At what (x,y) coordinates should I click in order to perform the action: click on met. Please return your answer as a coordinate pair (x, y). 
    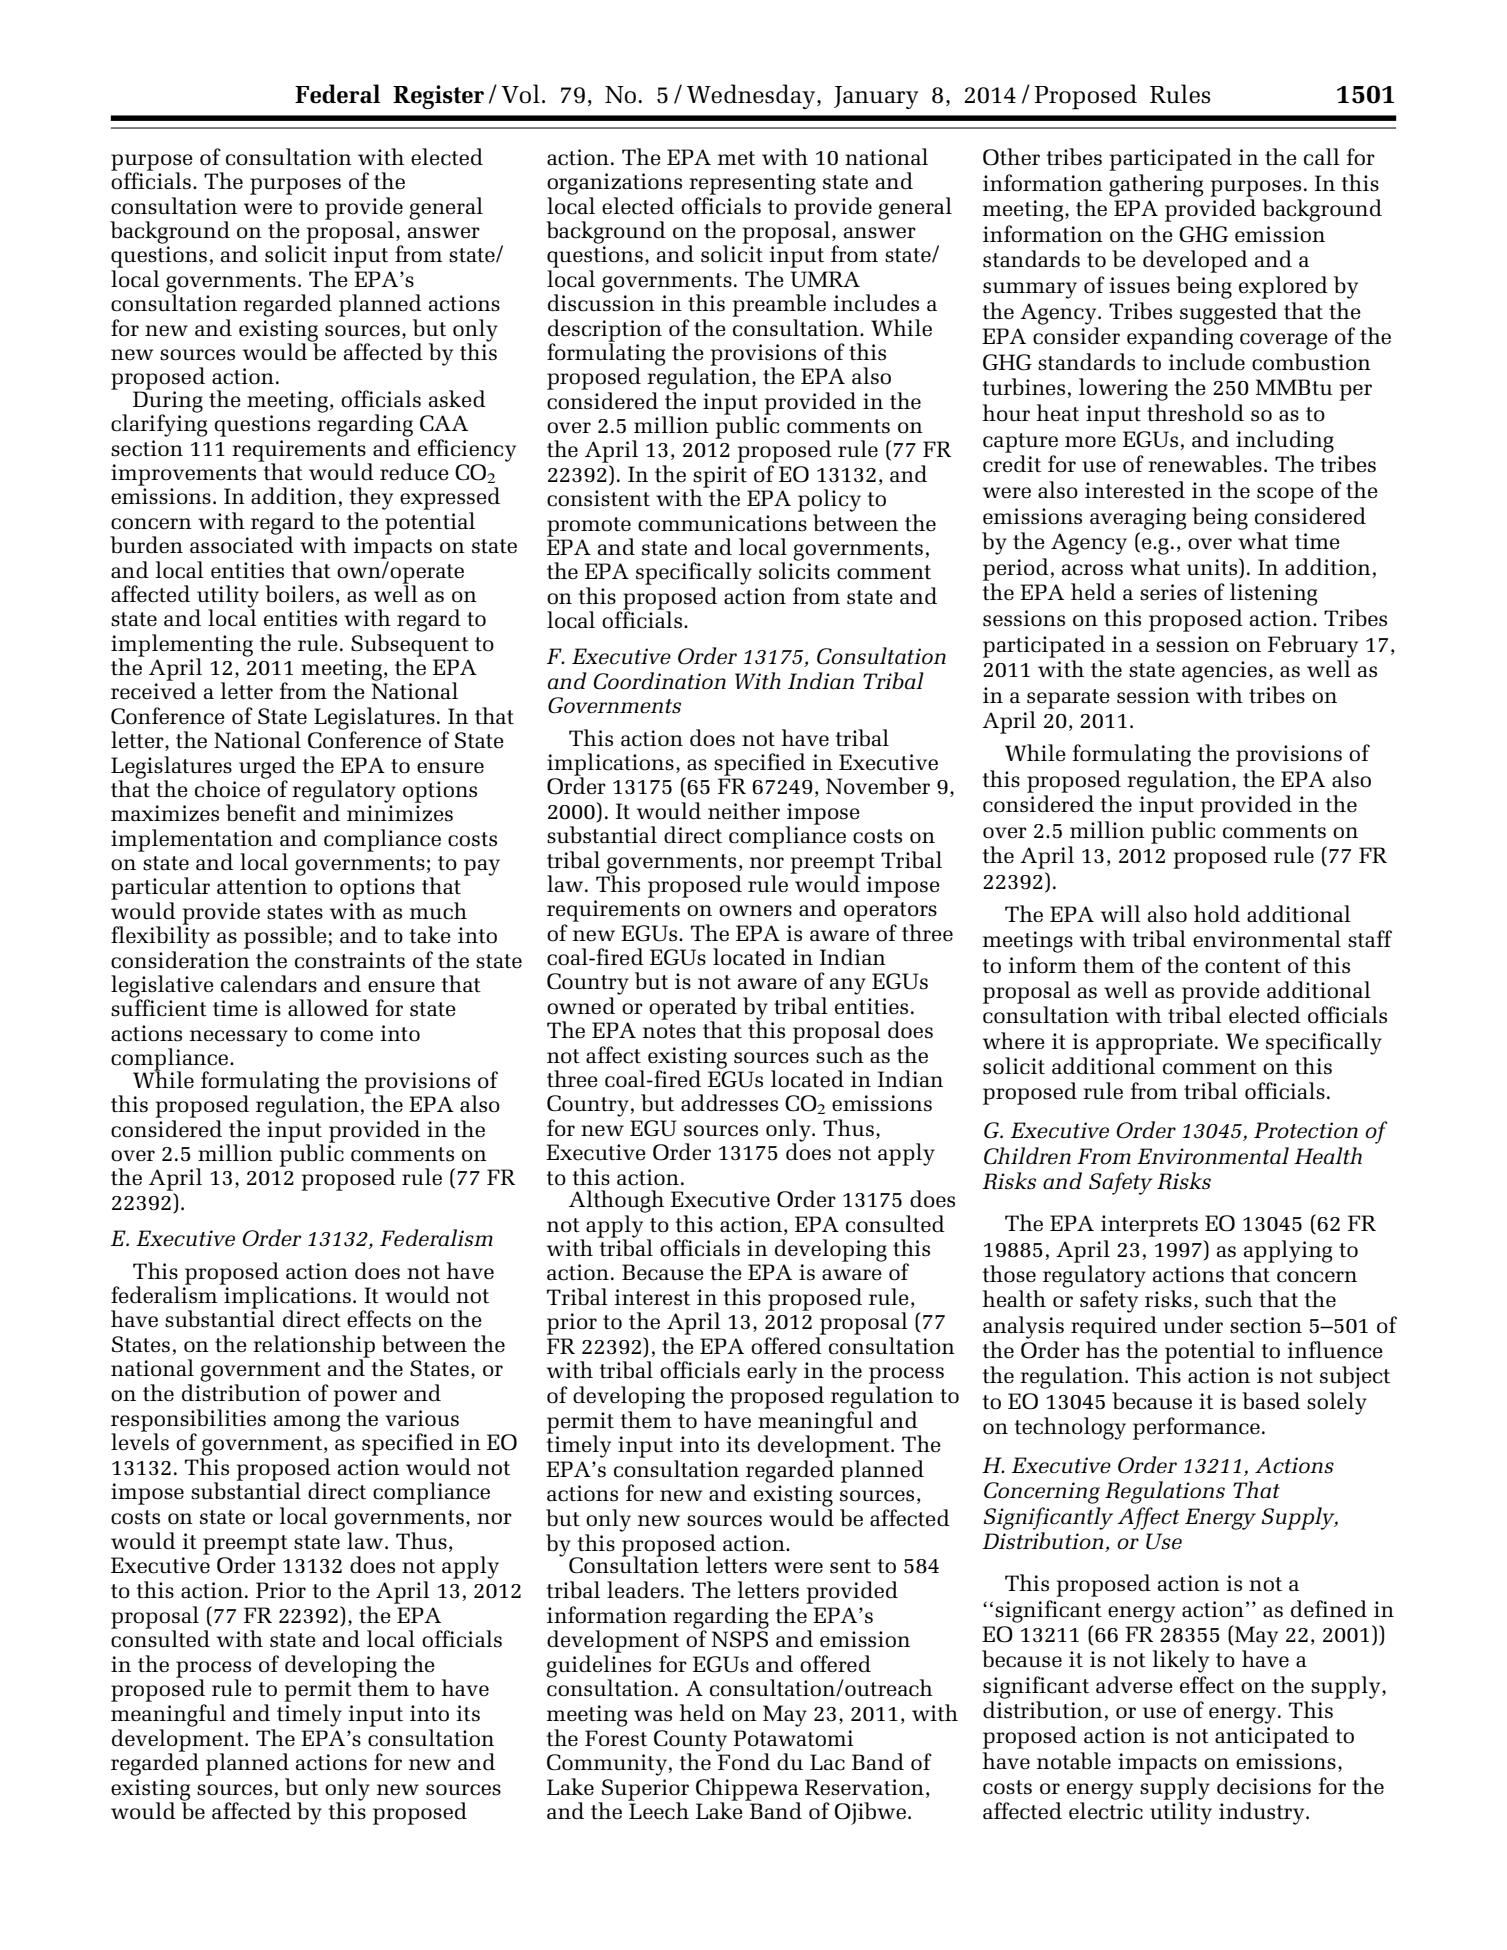
    Looking at the image, I should click on (736, 158).
